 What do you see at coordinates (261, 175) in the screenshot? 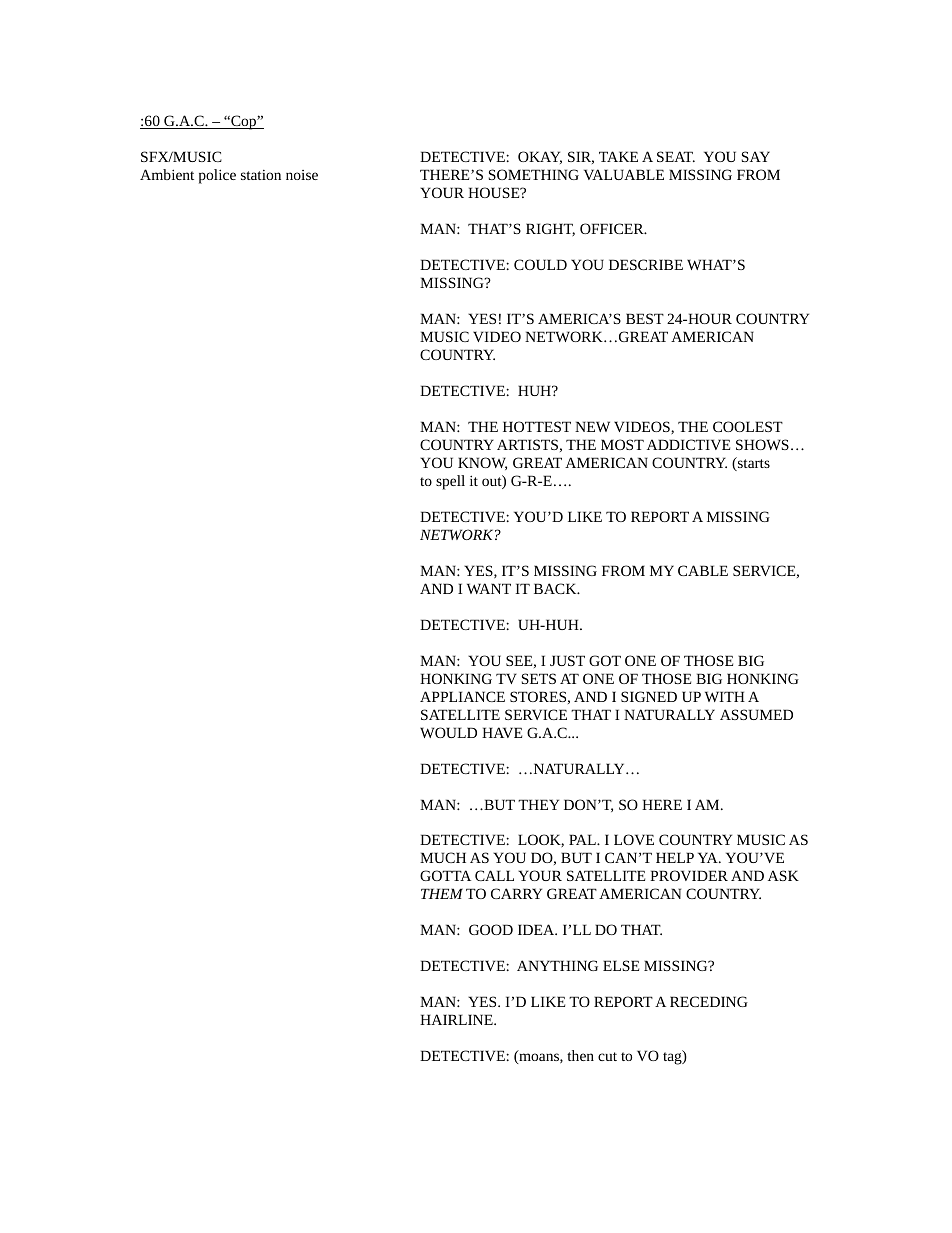
I see `station` at bounding box center [261, 175].
